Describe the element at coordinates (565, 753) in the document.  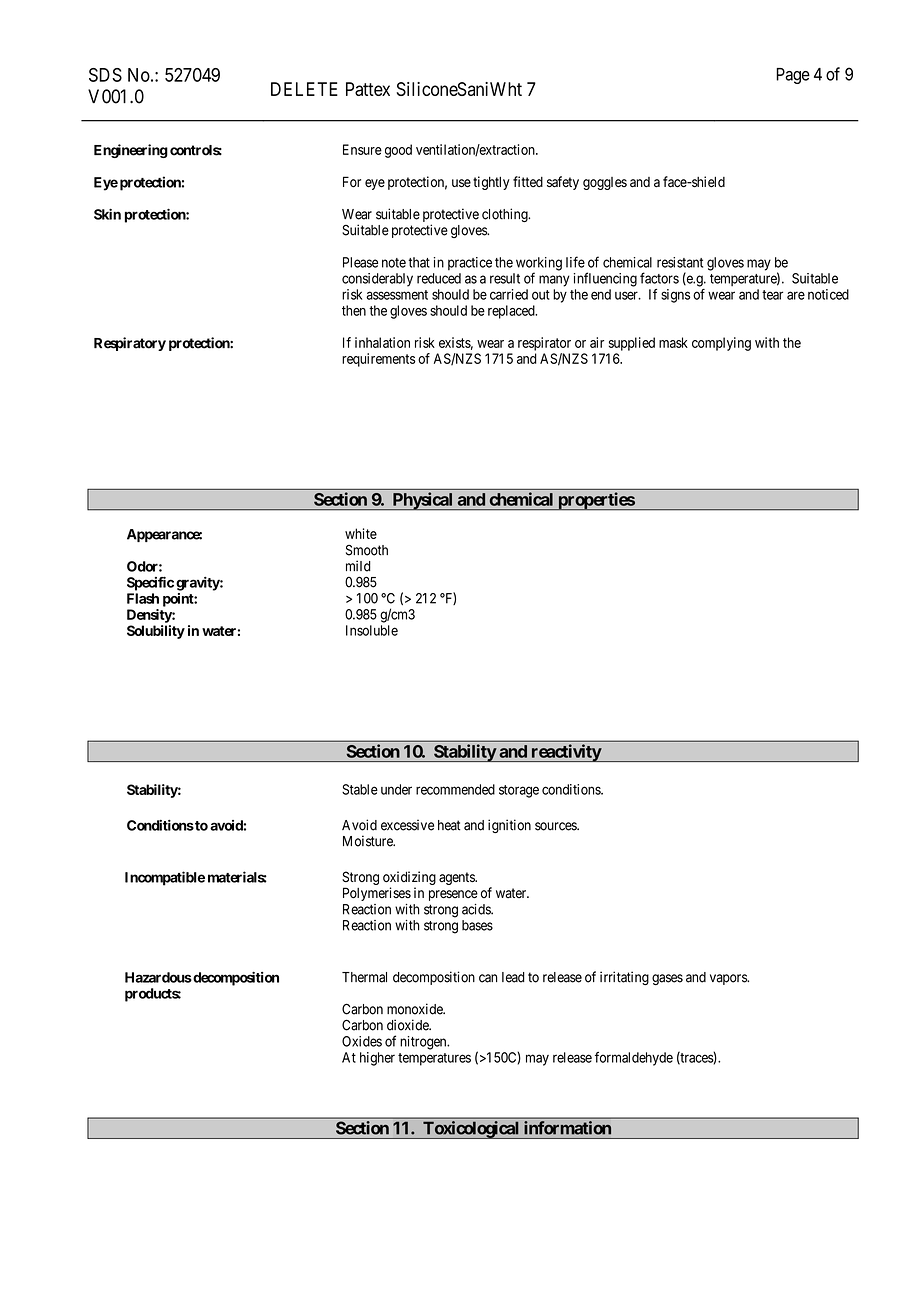
I see `reactivity` at that location.
